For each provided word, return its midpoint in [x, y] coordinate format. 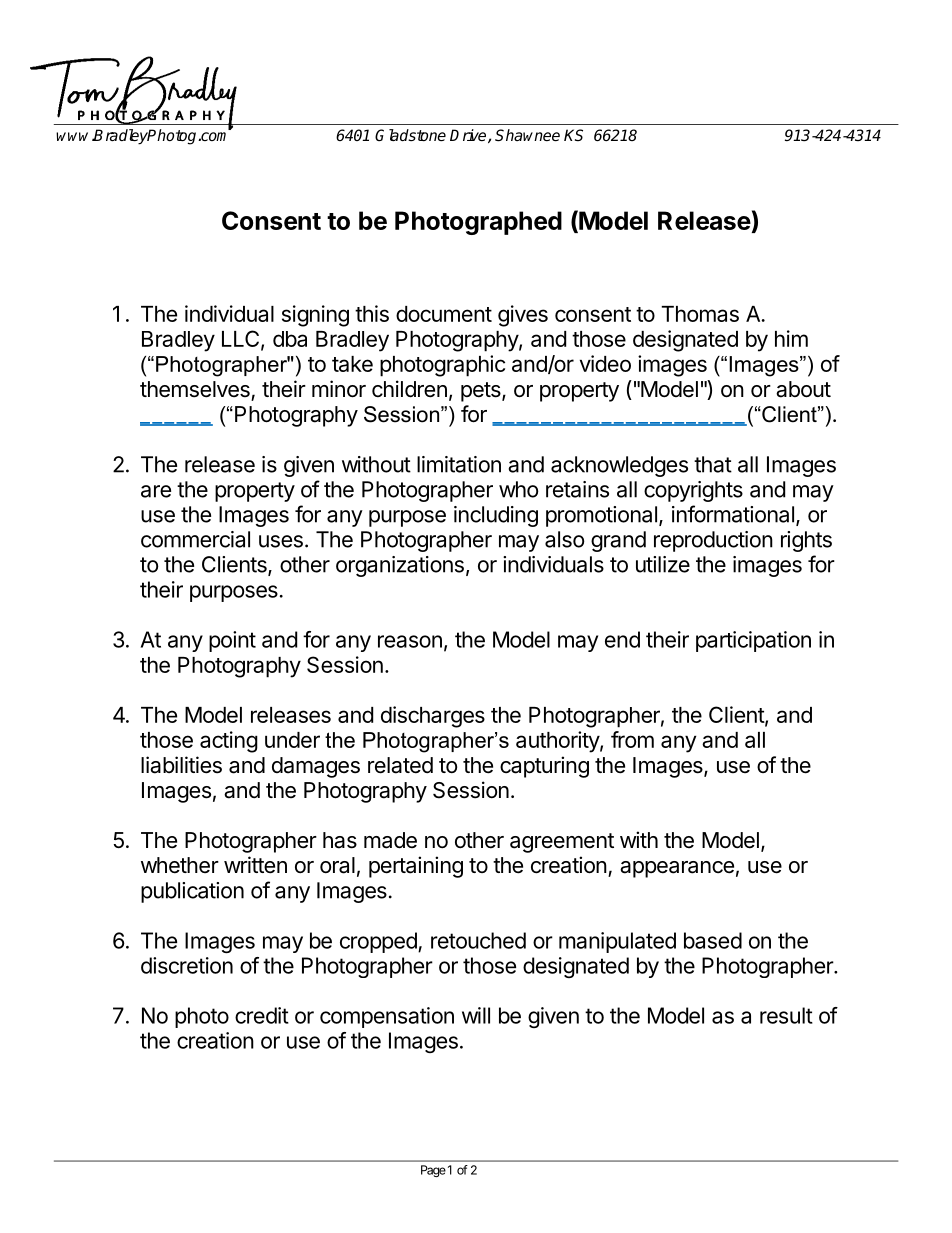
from [632, 739]
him [791, 338]
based [713, 940]
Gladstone [410, 135]
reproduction [713, 541]
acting [229, 742]
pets [482, 392]
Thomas [700, 314]
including [496, 516]
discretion [187, 965]
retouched [478, 940]
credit [262, 1015]
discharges [433, 717]
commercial [195, 539]
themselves [195, 389]
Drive [469, 136]
